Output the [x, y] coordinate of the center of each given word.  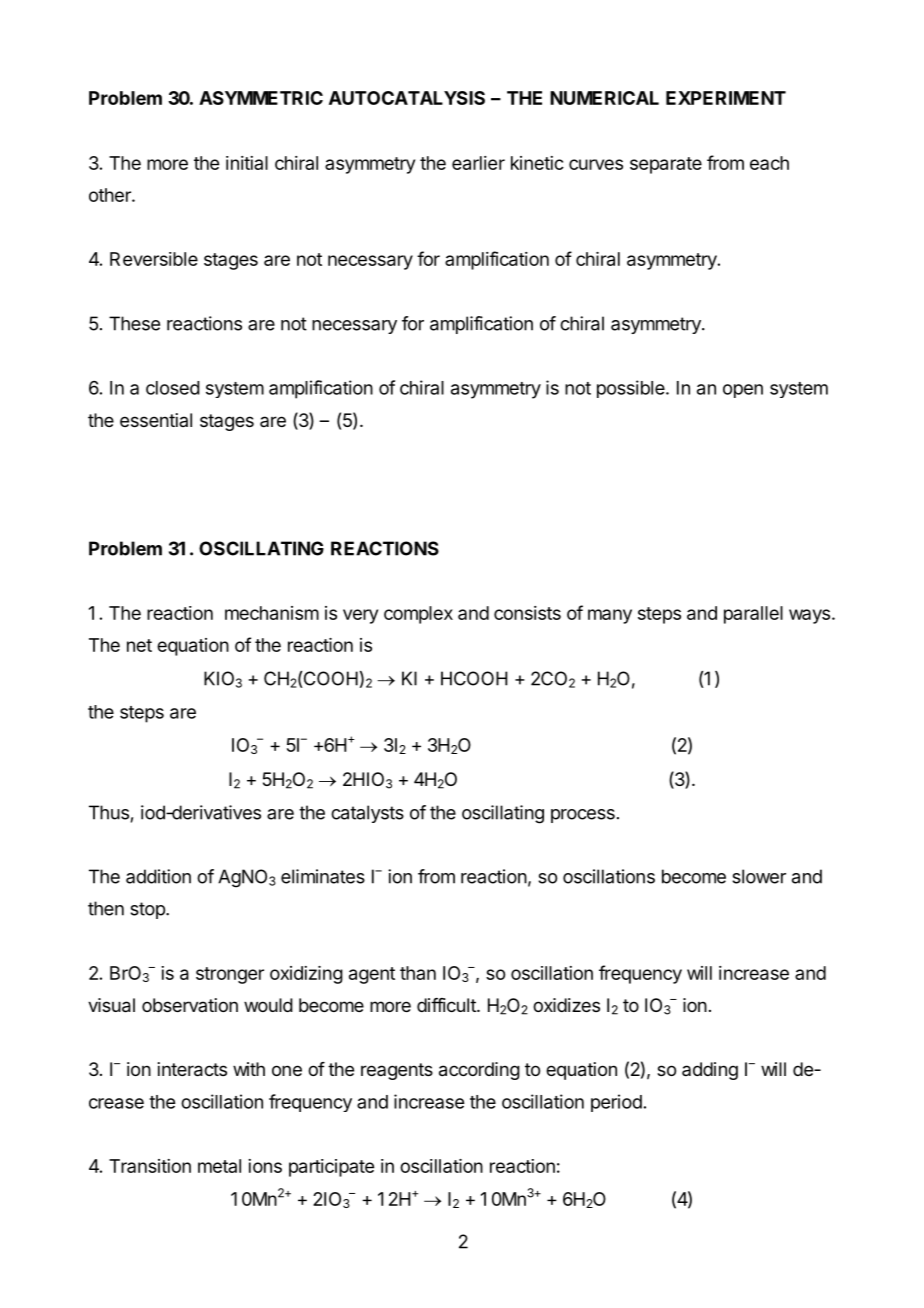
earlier [478, 163]
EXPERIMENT [726, 98]
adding [710, 1071]
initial [247, 163]
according [479, 1071]
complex [418, 615]
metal [219, 1166]
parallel [753, 615]
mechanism [272, 613]
